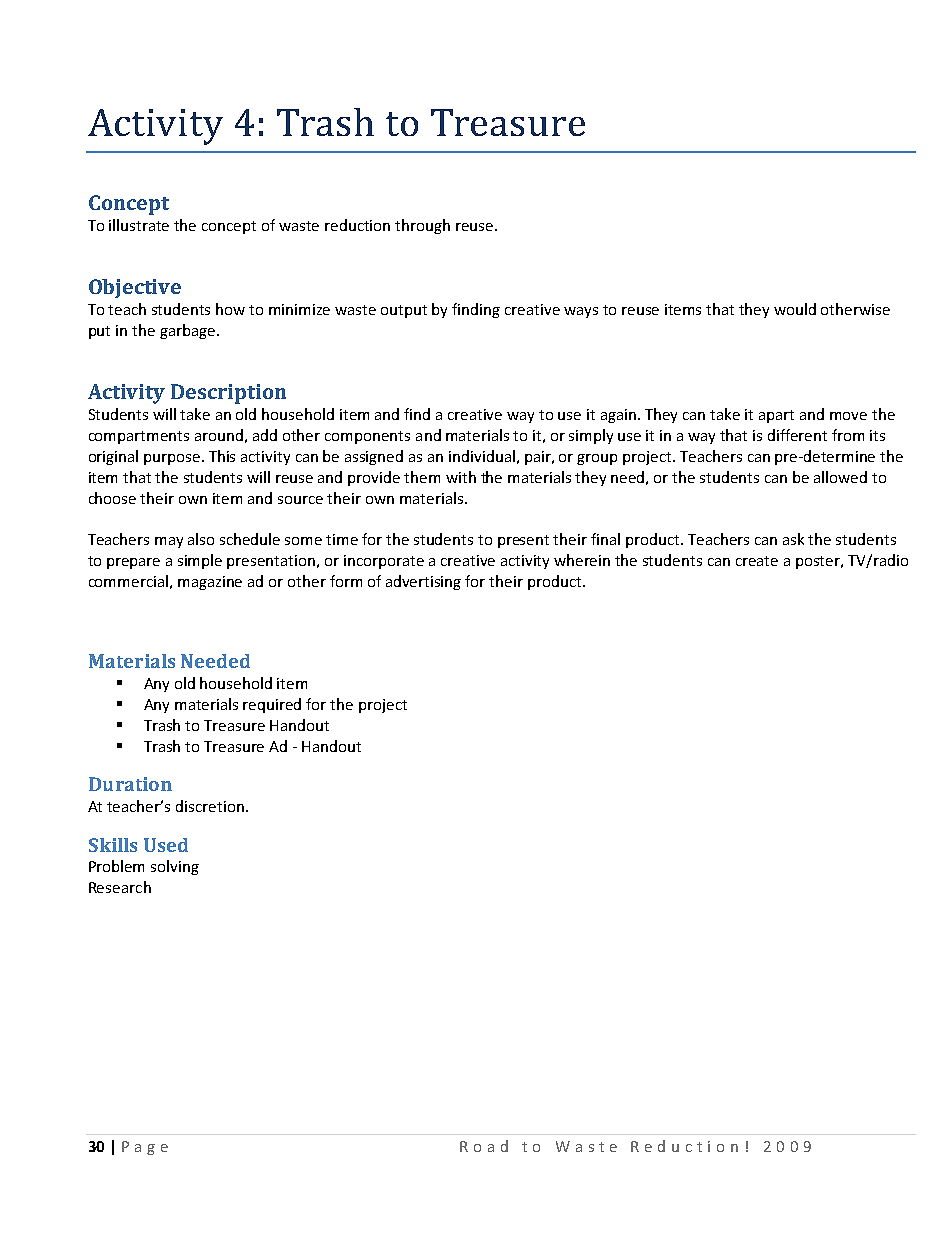 The image size is (952, 1233). I want to click on allowed, so click(840, 477).
